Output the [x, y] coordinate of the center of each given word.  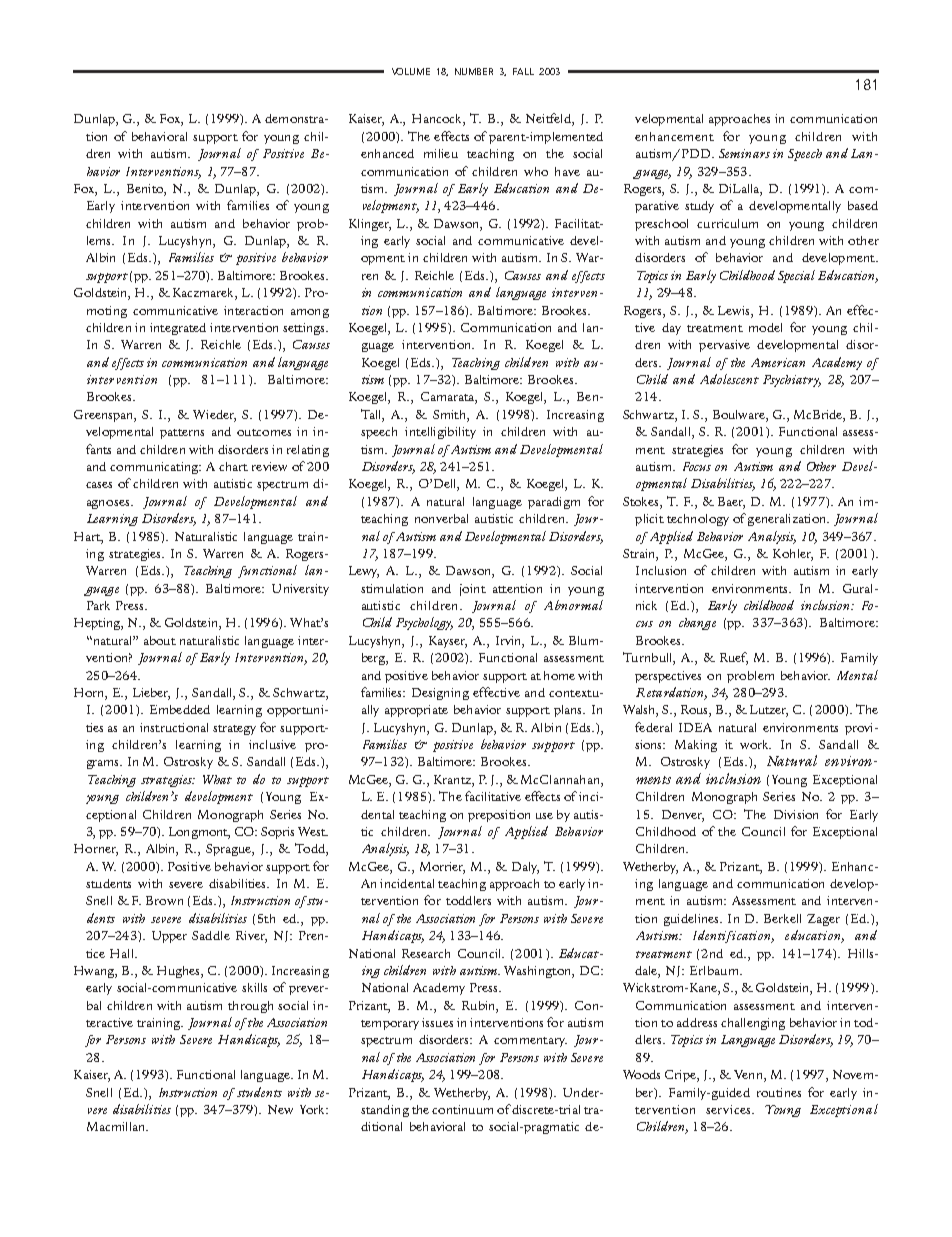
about [160, 640]
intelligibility [440, 433]
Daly [525, 868]
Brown [164, 900]
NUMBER [474, 71]
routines [779, 1092]
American [778, 362]
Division [796, 814]
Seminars [744, 153]
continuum [462, 1109]
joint [473, 590]
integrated [178, 329]
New [280, 1109]
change [697, 624]
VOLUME [411, 71]
